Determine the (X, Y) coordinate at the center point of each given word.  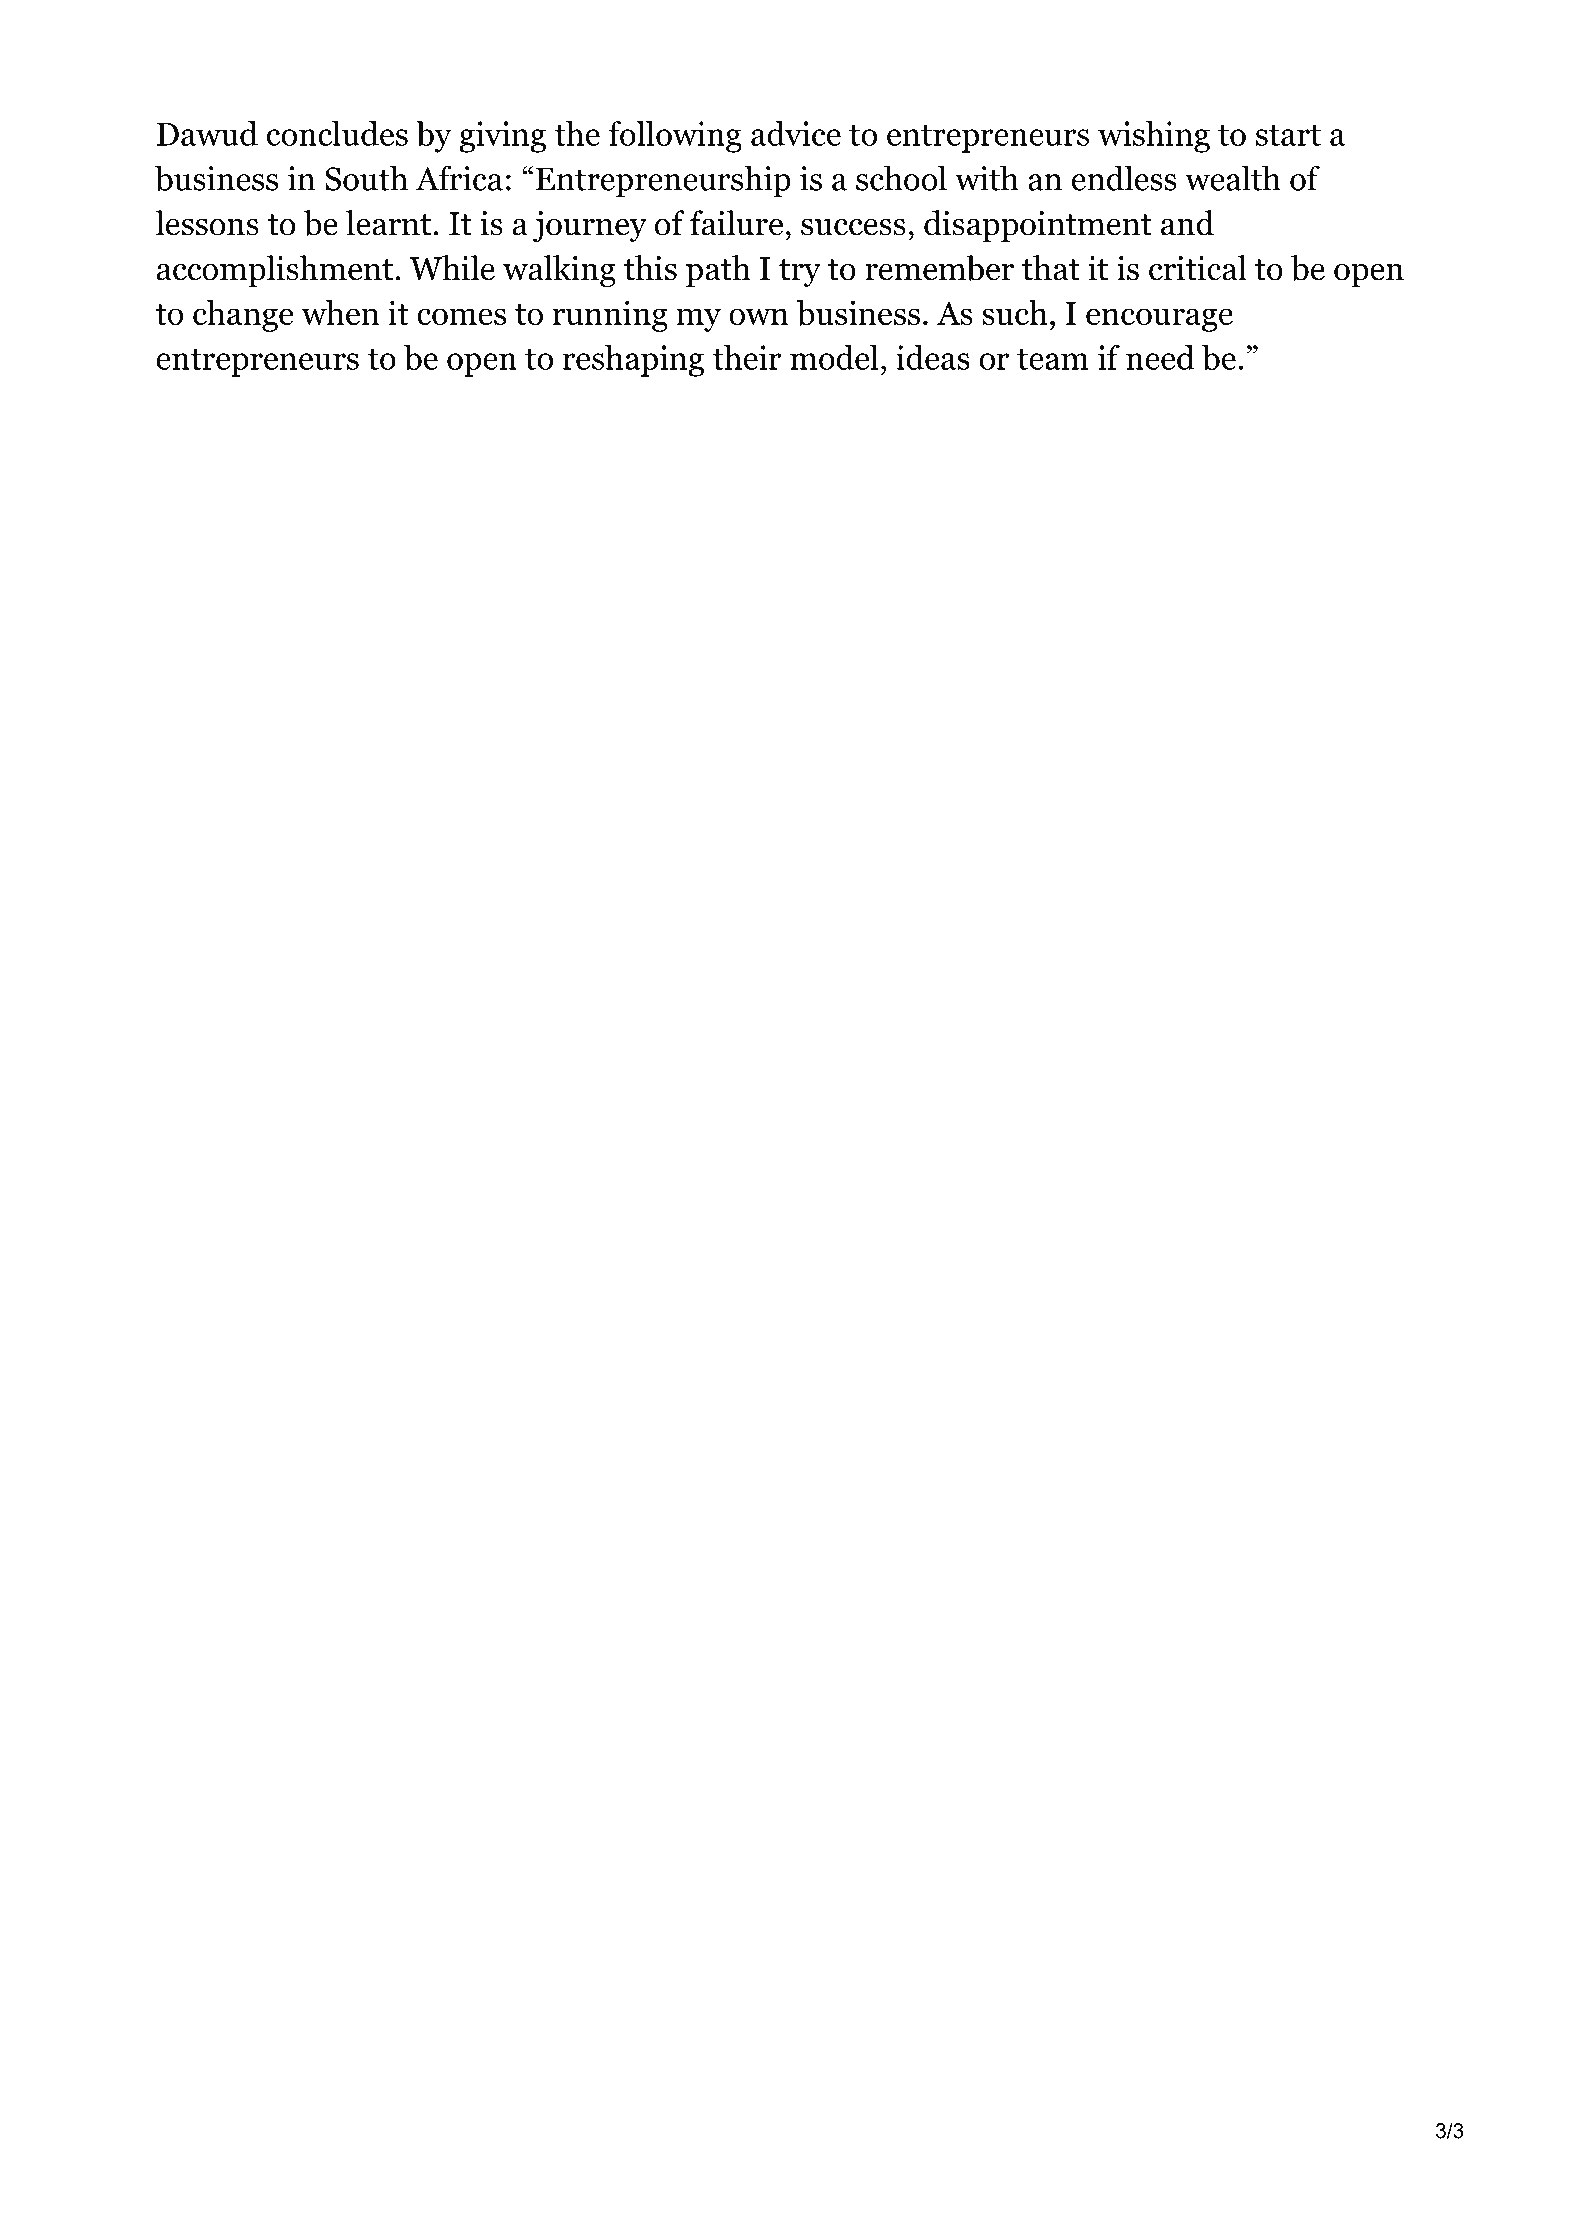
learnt (388, 223)
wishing (1154, 137)
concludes (337, 133)
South (366, 178)
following (675, 137)
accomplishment (275, 271)
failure (736, 223)
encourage (1159, 320)
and (1187, 223)
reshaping (633, 361)
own (759, 317)
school (901, 178)
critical (1198, 268)
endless (1124, 178)
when (340, 312)
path (718, 271)
